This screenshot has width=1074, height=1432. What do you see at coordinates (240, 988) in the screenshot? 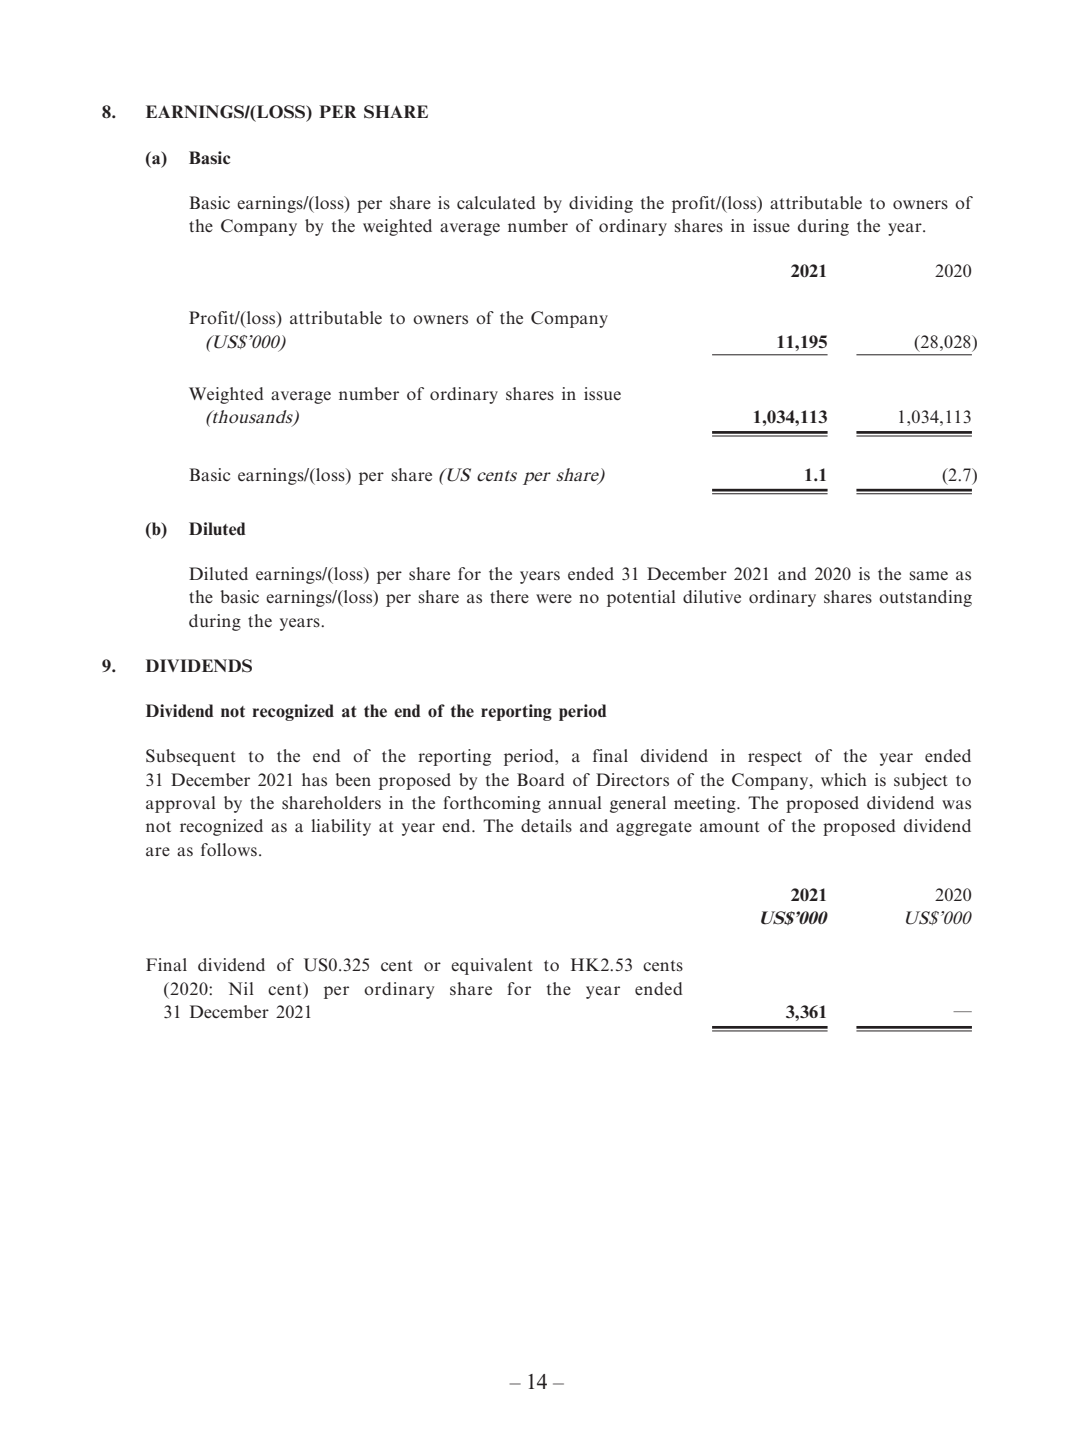
I see `Nil` at bounding box center [240, 988].
